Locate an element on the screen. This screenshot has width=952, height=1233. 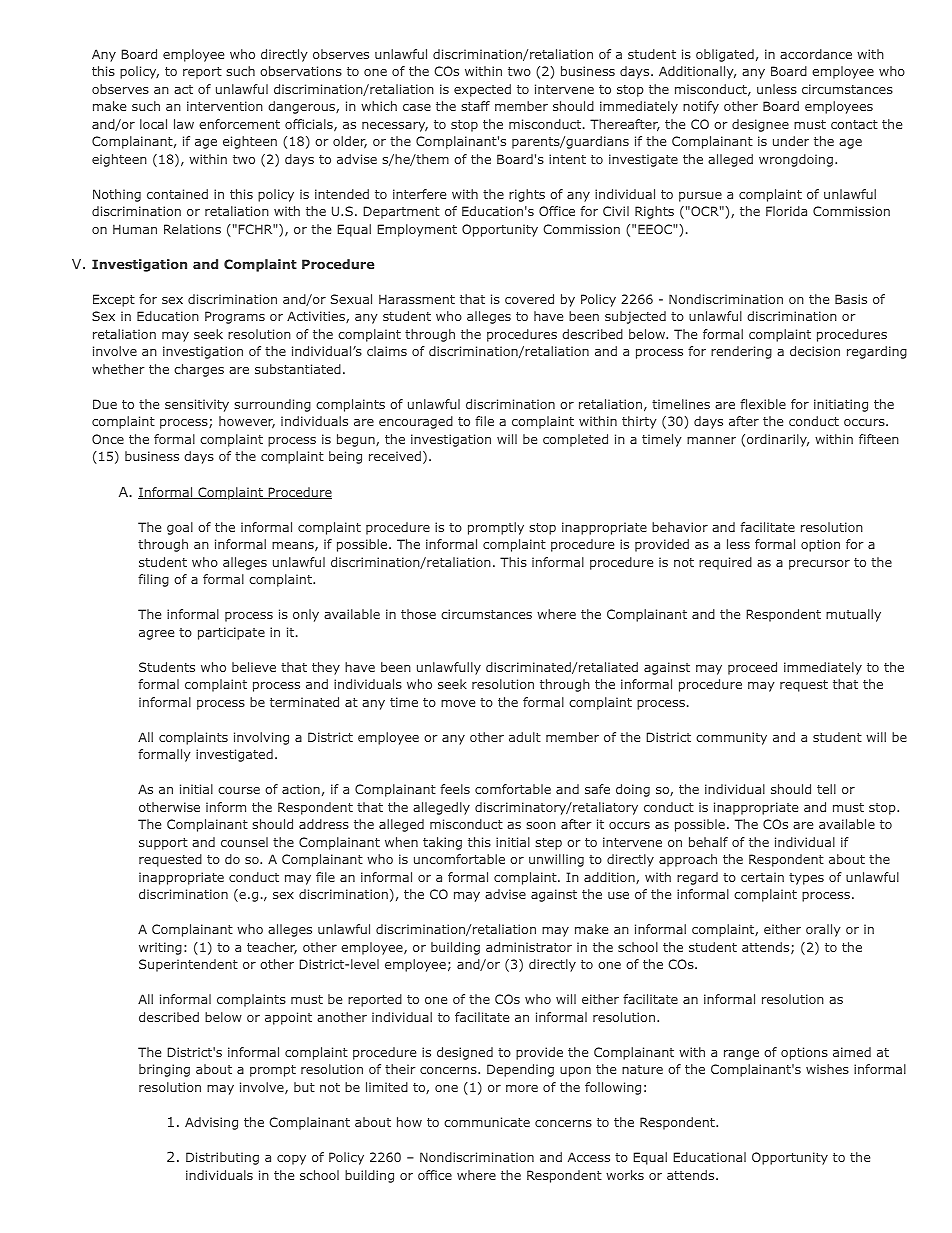
covered is located at coordinates (529, 299).
